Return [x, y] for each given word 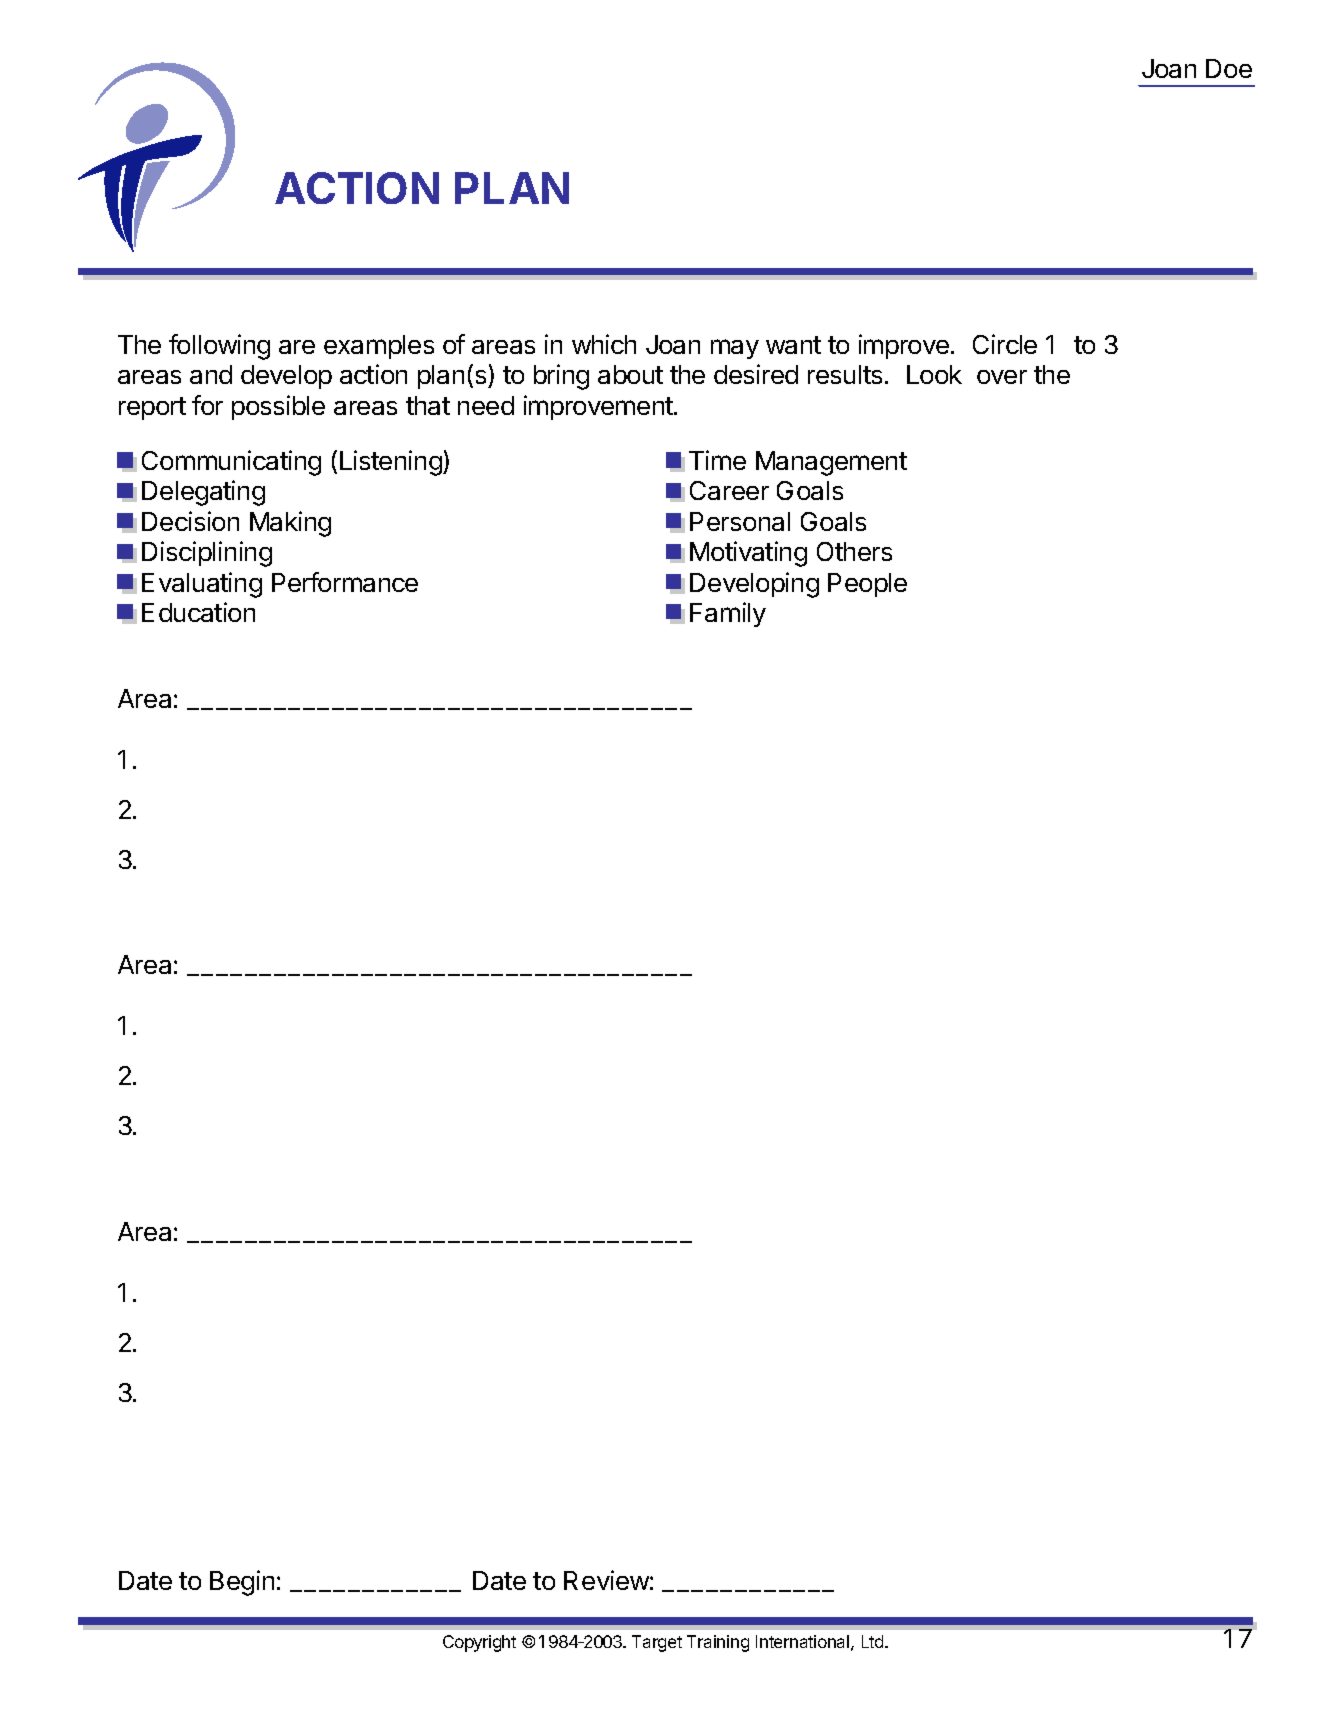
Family [728, 614]
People [867, 585]
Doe [1229, 68]
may [735, 349]
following [219, 347]
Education [198, 612]
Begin [242, 1583]
